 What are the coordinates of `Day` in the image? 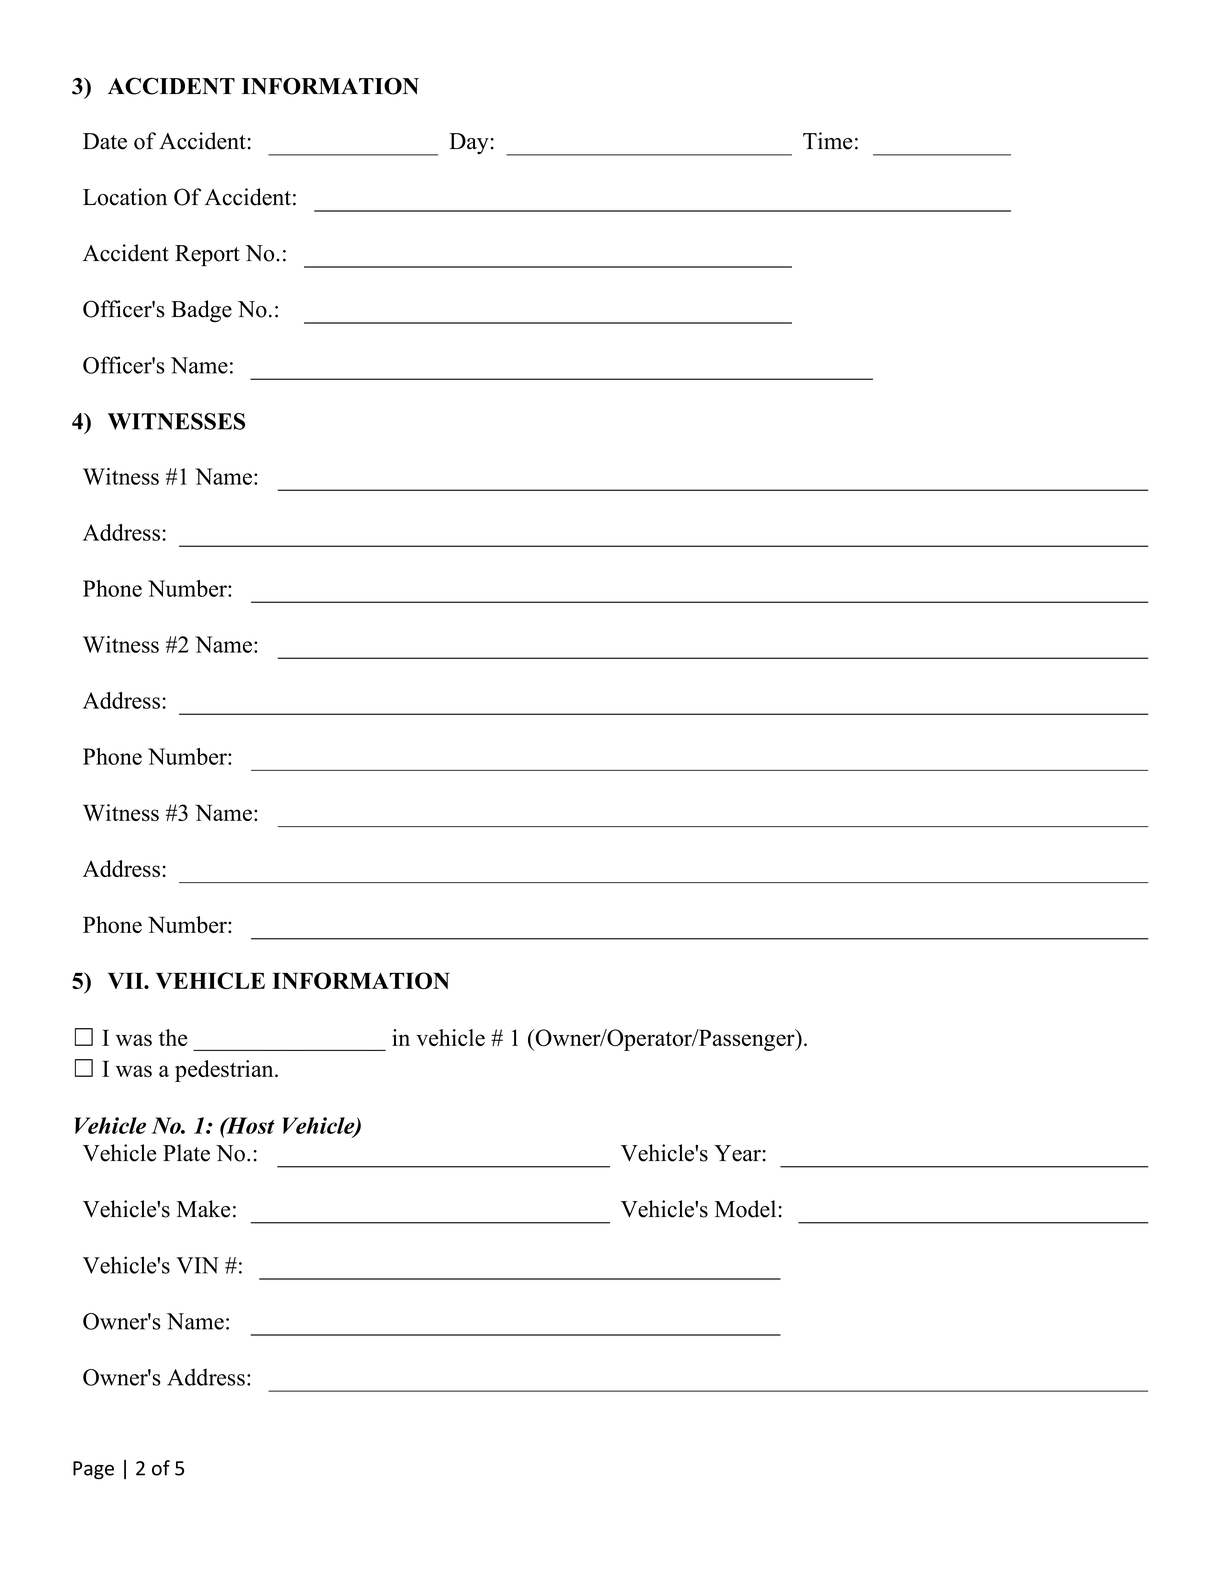 It's located at (469, 143).
